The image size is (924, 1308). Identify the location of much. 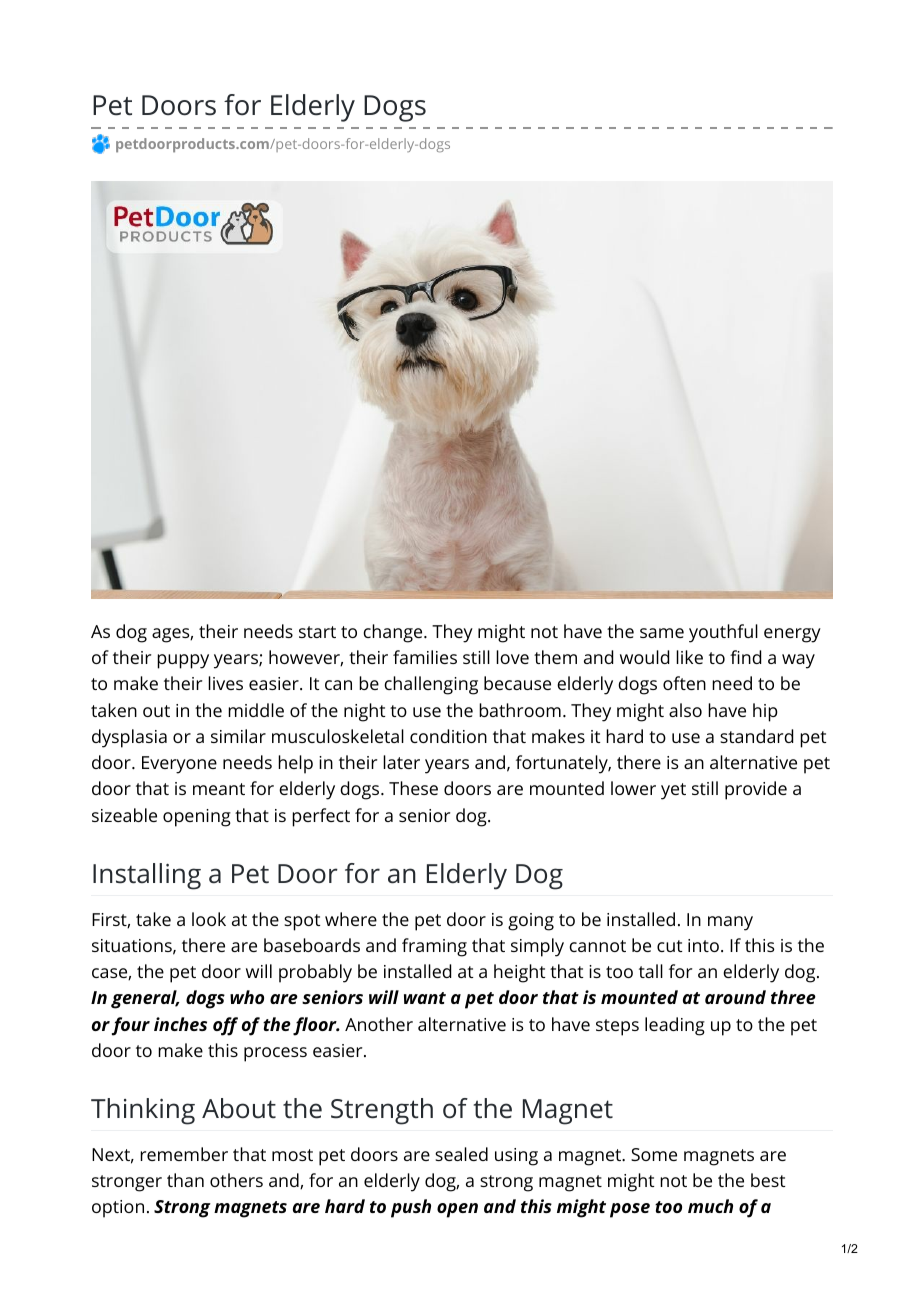
(710, 1206).
